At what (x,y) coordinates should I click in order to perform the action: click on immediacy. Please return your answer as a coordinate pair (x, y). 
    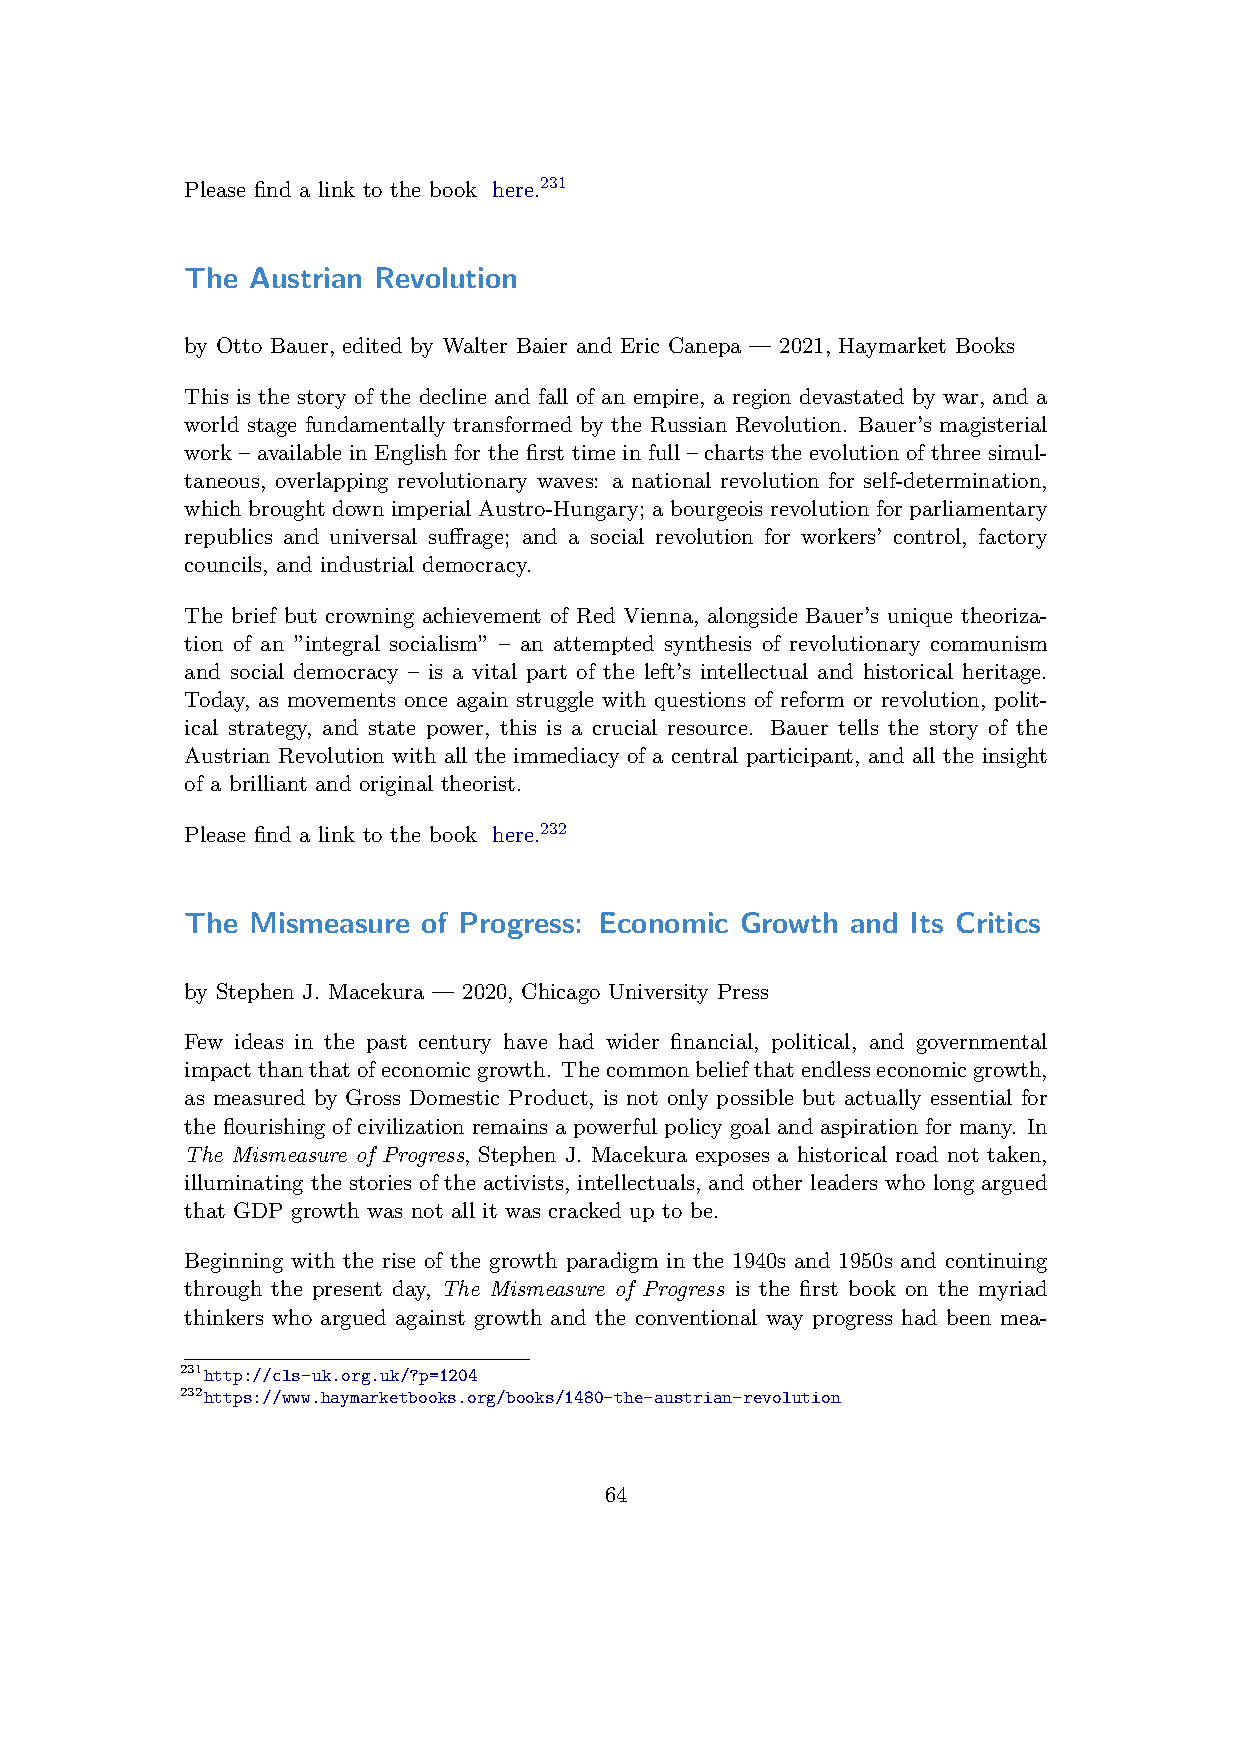
    Looking at the image, I should click on (566, 757).
